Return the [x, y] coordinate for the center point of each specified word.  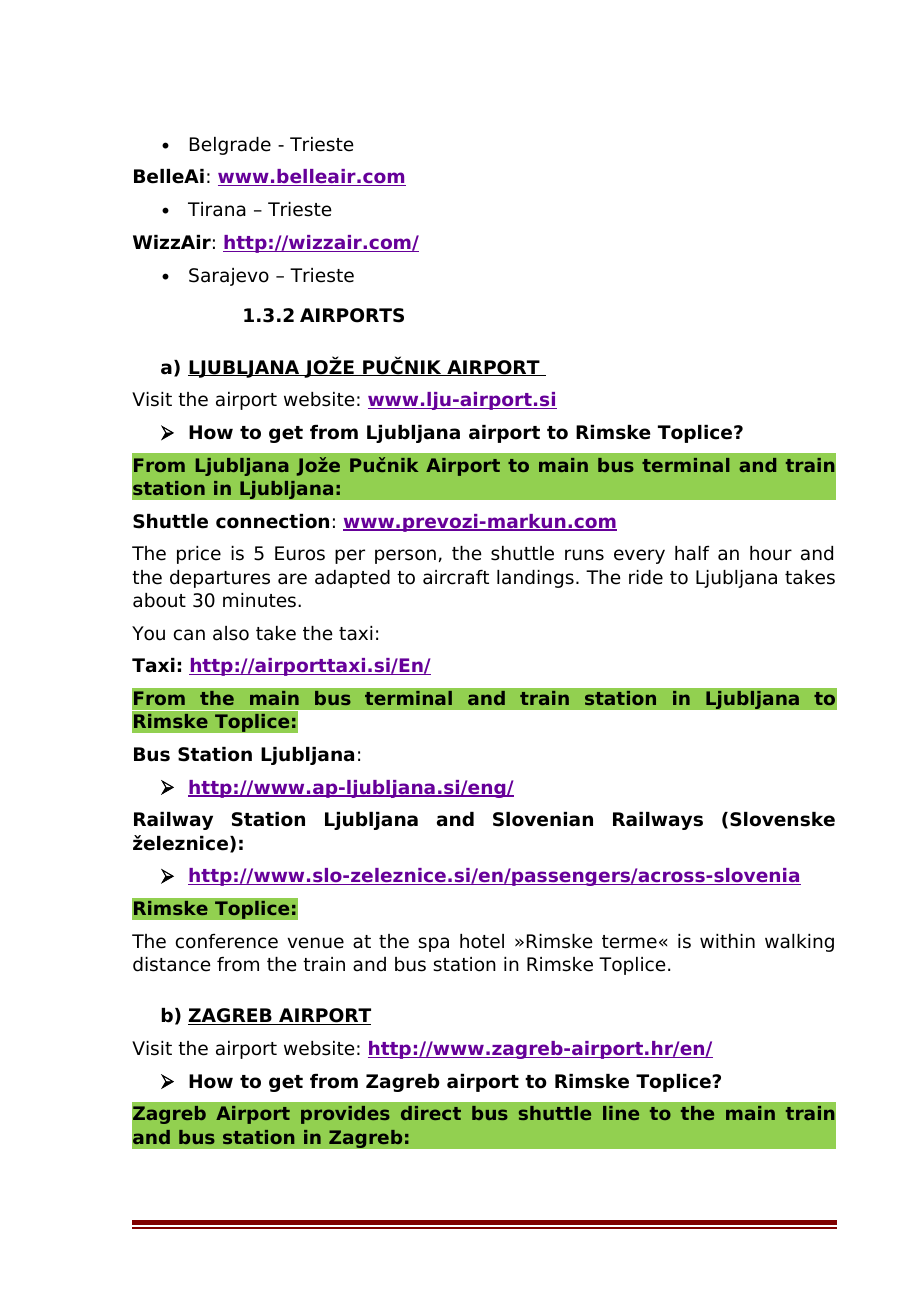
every [639, 556]
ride [646, 577]
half [692, 553]
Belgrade [230, 146]
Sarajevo [229, 277]
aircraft [456, 577]
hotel [482, 941]
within [727, 941]
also [231, 633]
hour [771, 553]
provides [345, 1115]
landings [535, 579]
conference [227, 941]
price [199, 555]
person [405, 556]
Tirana [217, 209]
